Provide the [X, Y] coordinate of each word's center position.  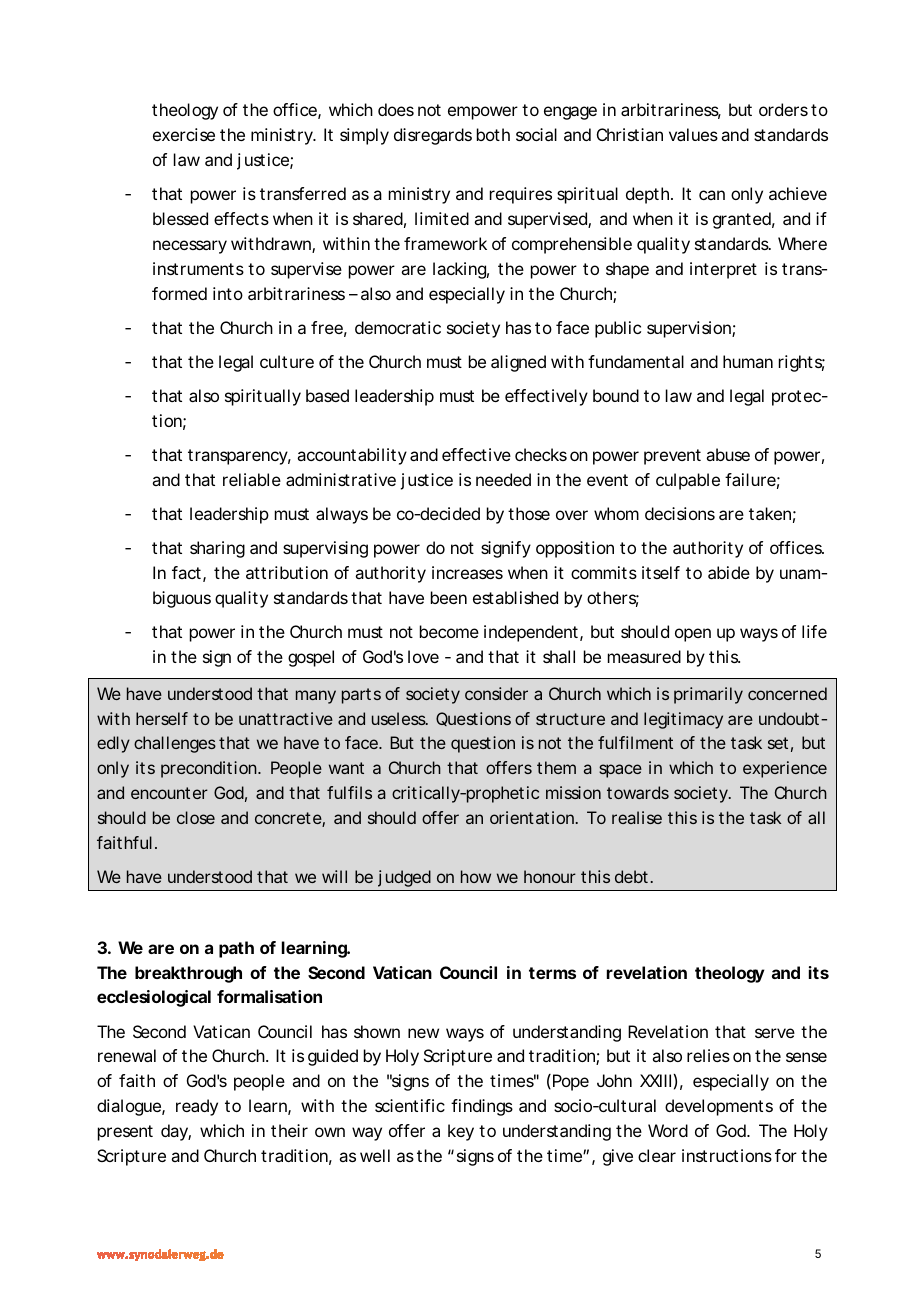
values [693, 134]
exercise [184, 134]
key [461, 1132]
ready [197, 1107]
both [493, 134]
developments [719, 1107]
